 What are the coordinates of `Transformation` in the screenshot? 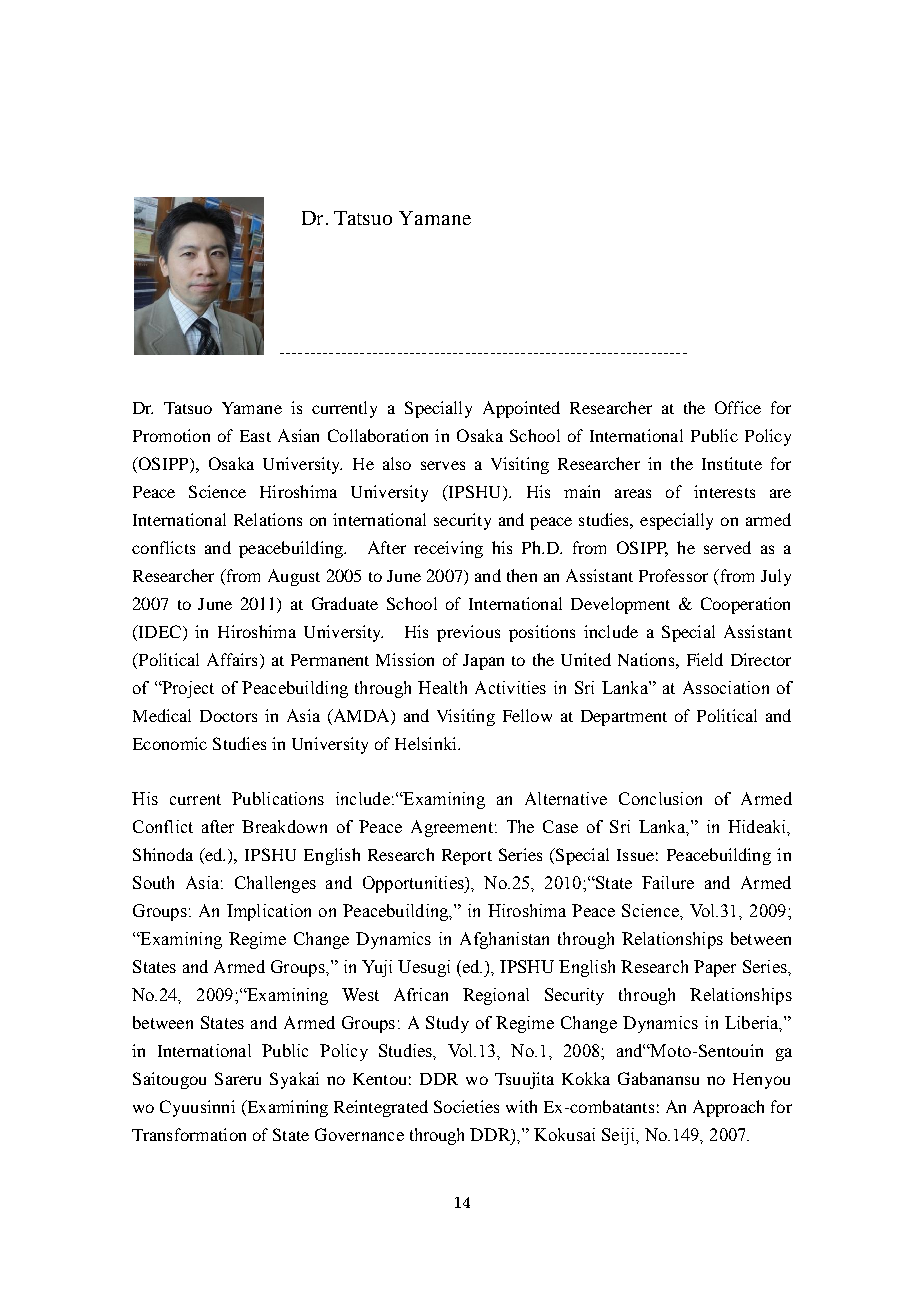 It's located at (189, 1134).
